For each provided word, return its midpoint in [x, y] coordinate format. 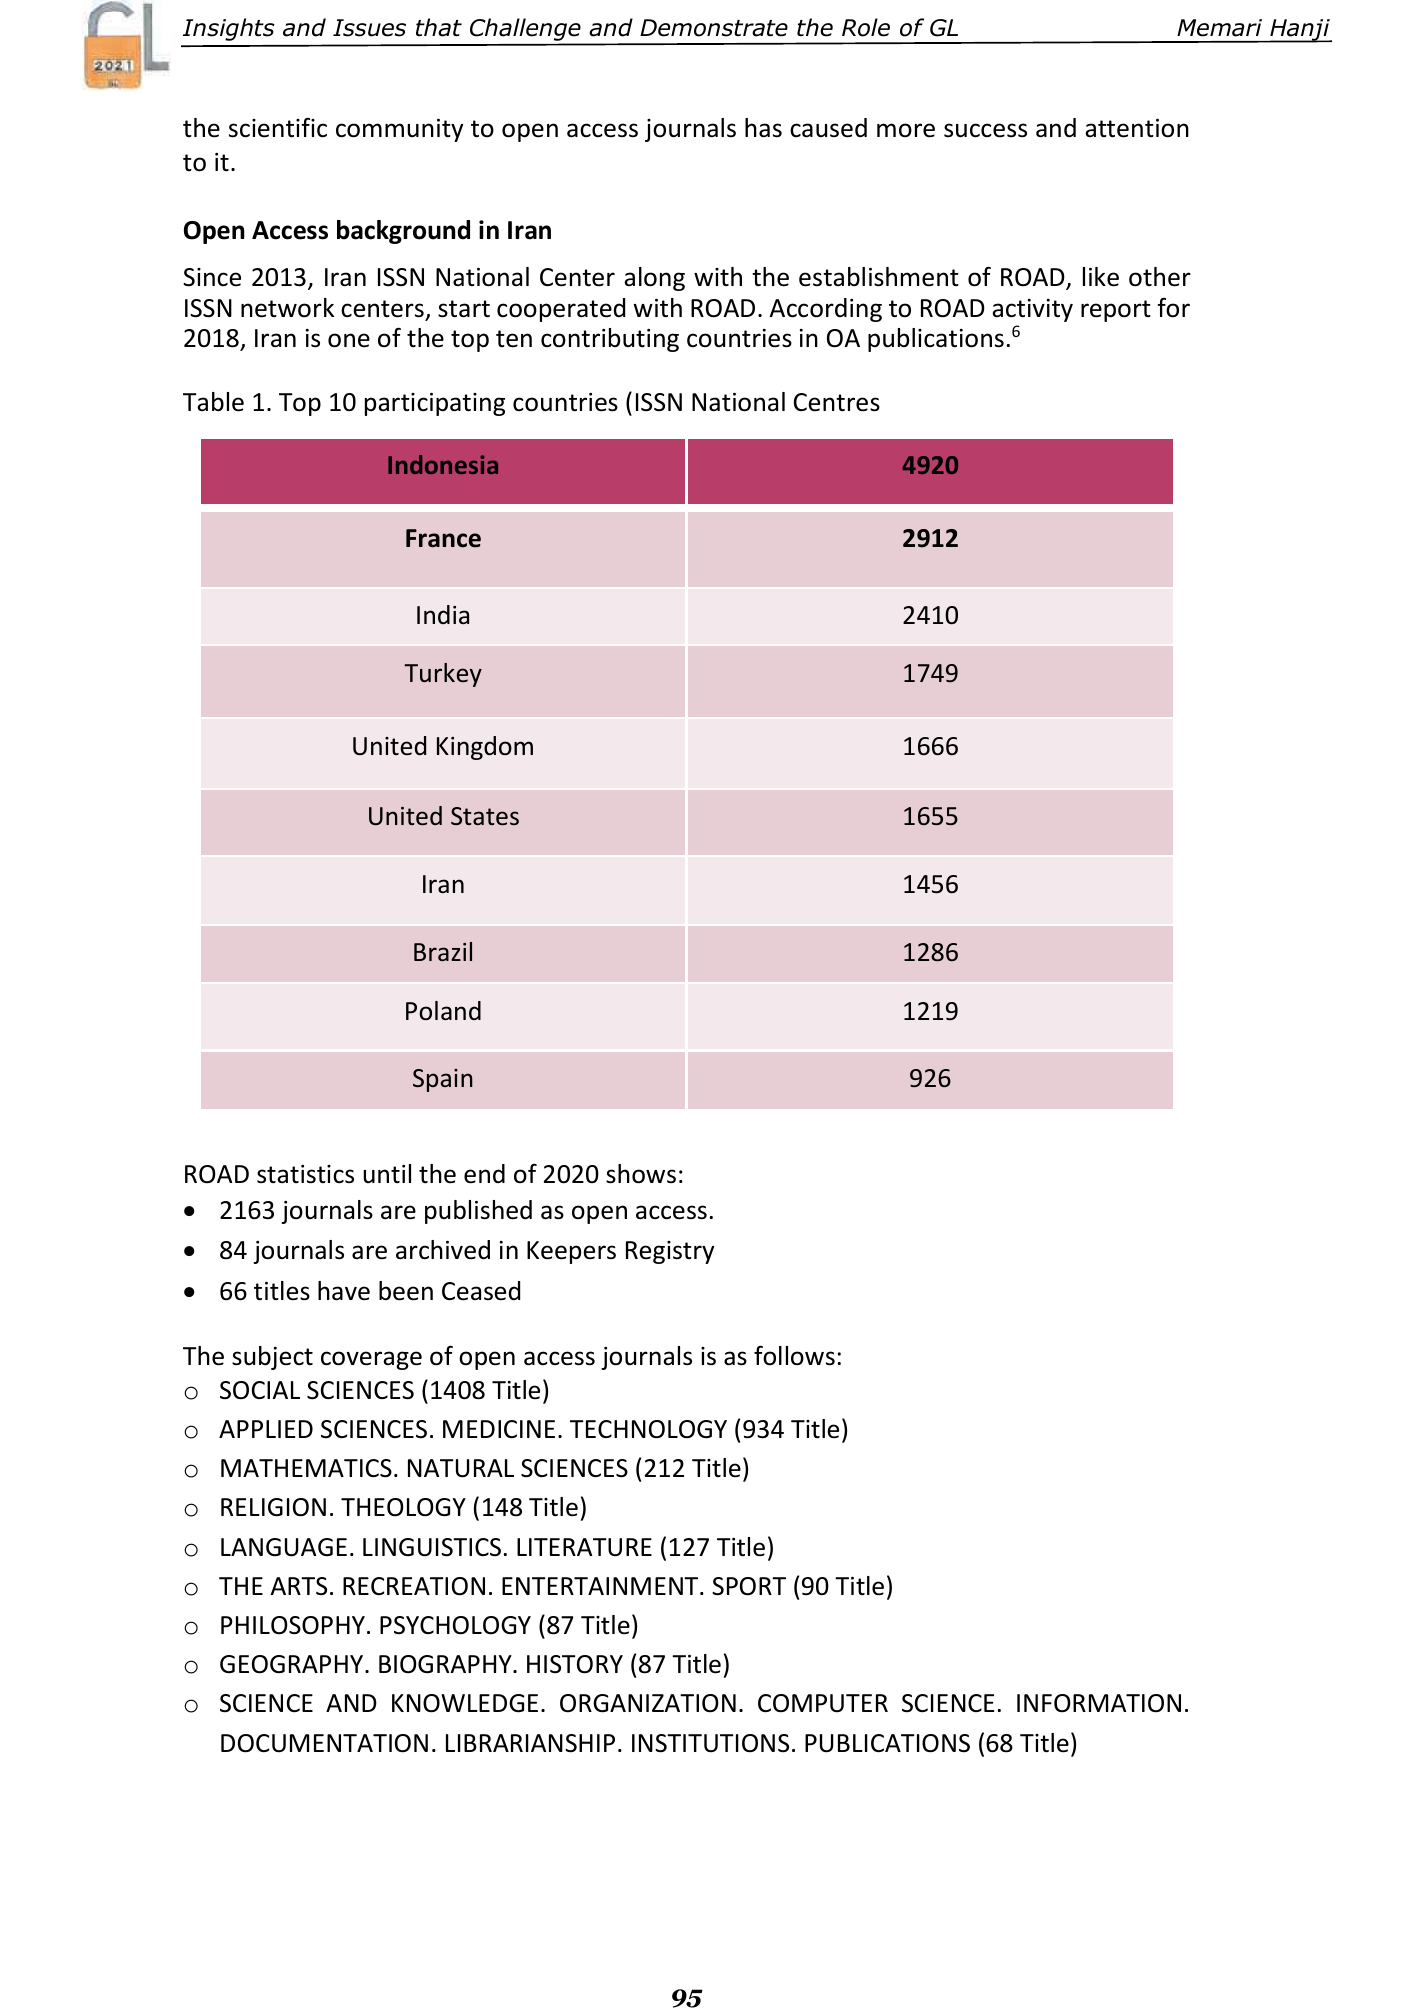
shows [641, 1174]
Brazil [443, 951]
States [485, 816]
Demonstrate [714, 28]
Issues [369, 28]
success [985, 130]
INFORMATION [1099, 1703]
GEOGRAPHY [291, 1664]
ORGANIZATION [648, 1703]
